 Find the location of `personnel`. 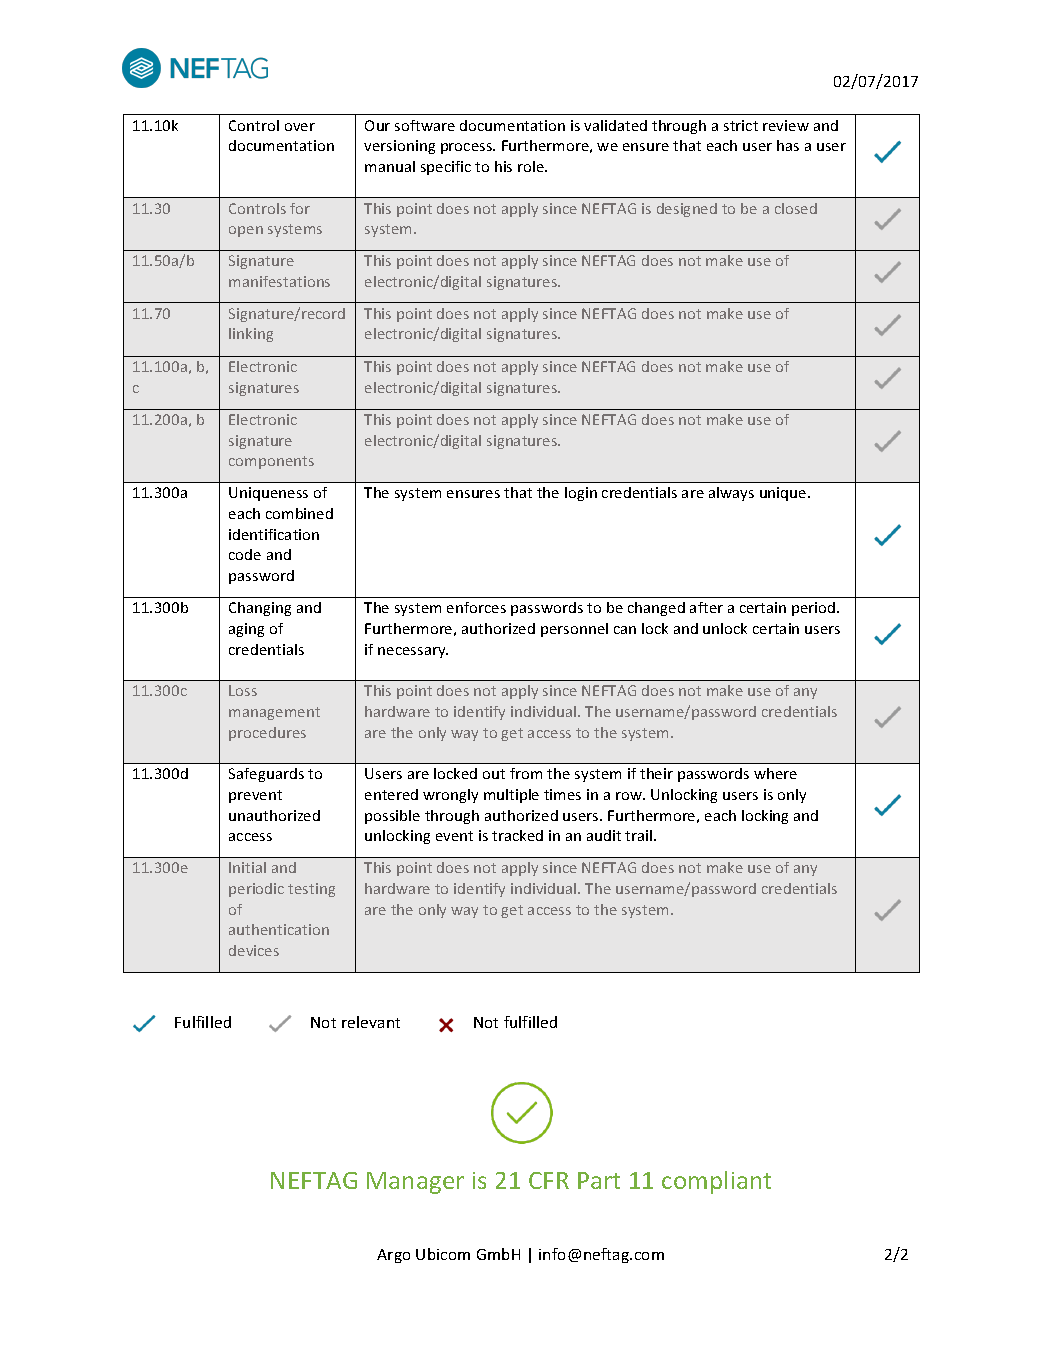

personnel is located at coordinates (574, 630).
